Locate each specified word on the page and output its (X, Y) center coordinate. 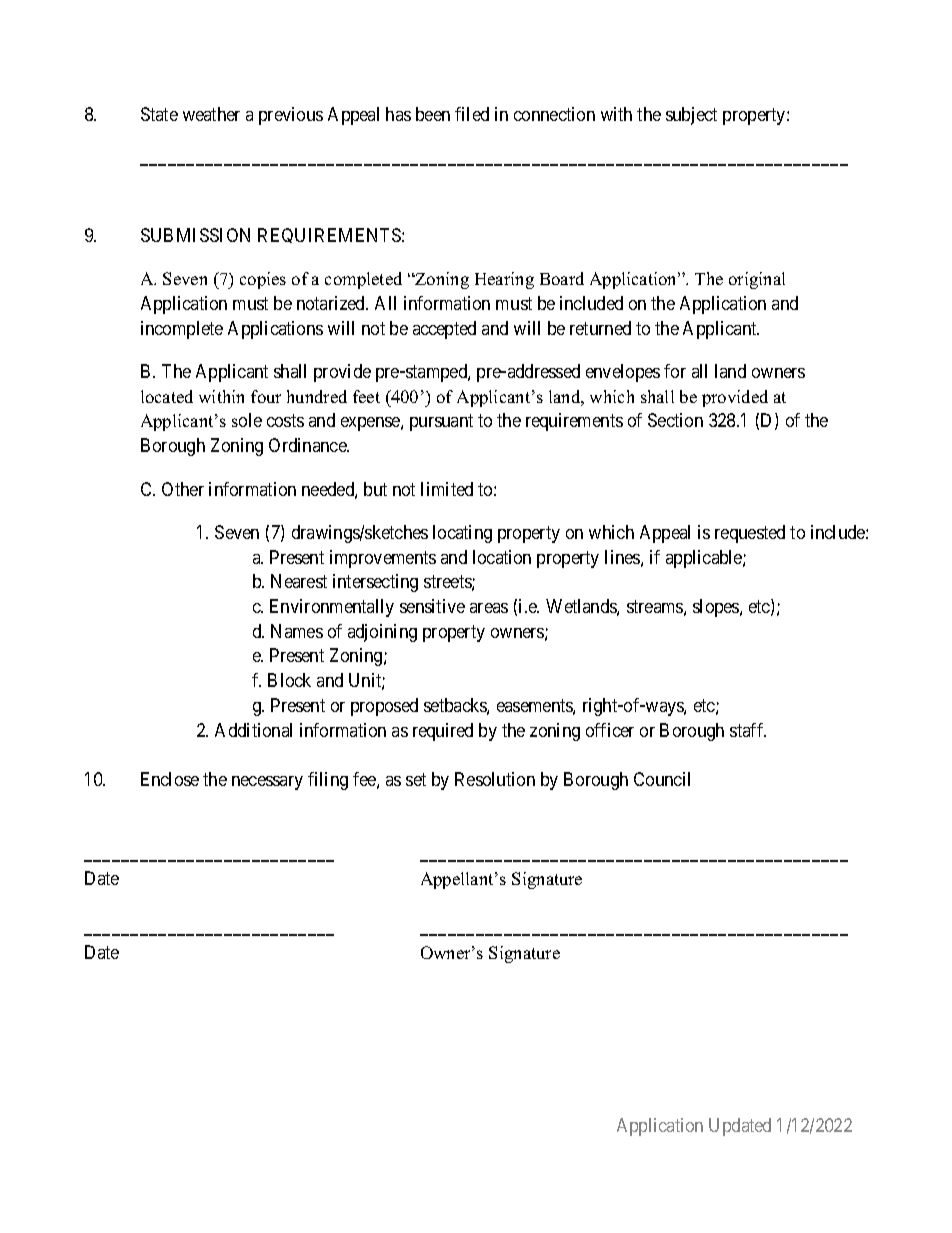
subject (691, 116)
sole (247, 420)
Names (297, 631)
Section (675, 420)
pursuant (441, 423)
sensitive (432, 606)
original (757, 280)
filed (472, 114)
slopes (717, 608)
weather (211, 114)
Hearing (504, 280)
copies (263, 280)
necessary (267, 783)
